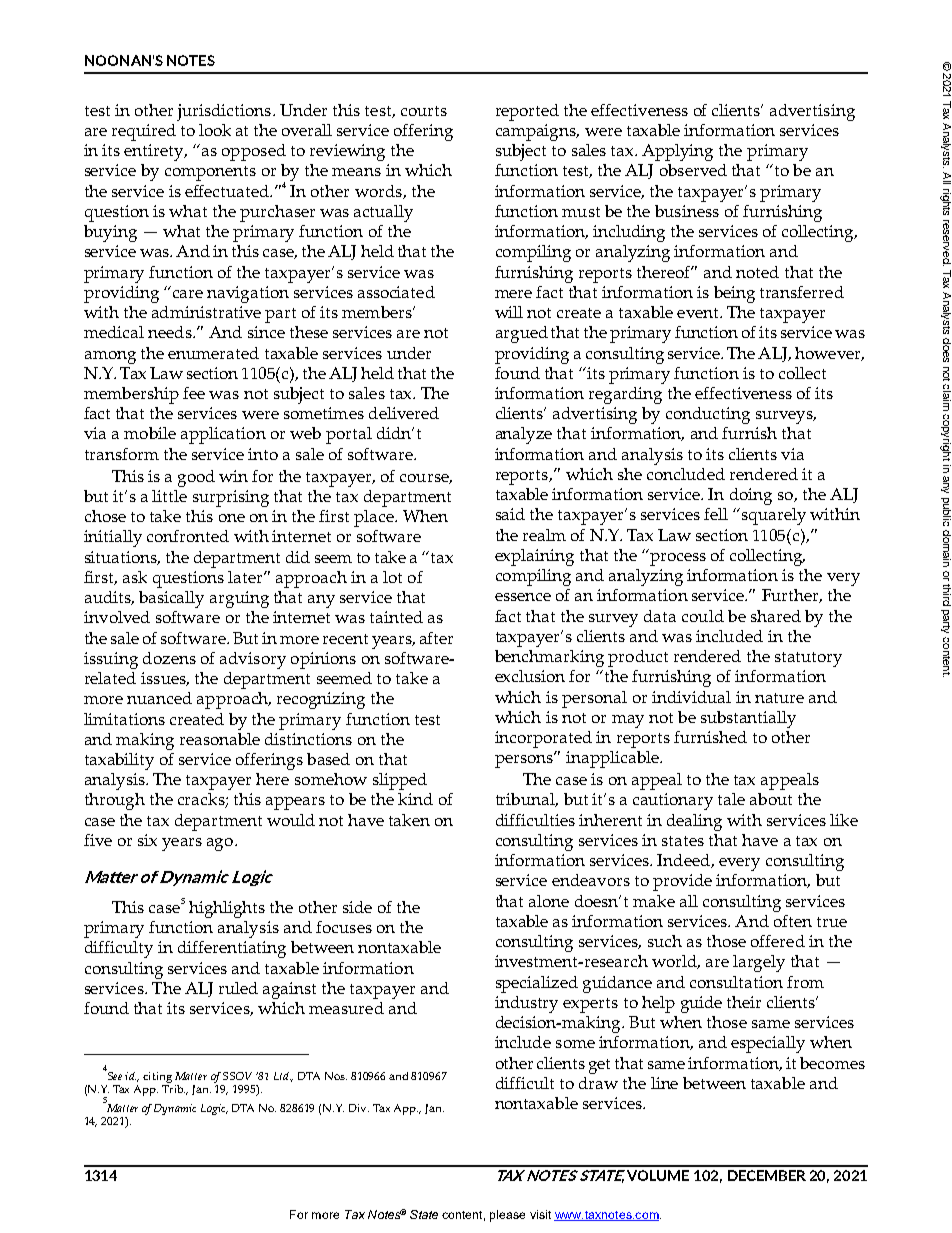 The image size is (952, 1233). Describe the element at coordinates (507, 1216) in the screenshot. I see `please` at that location.
